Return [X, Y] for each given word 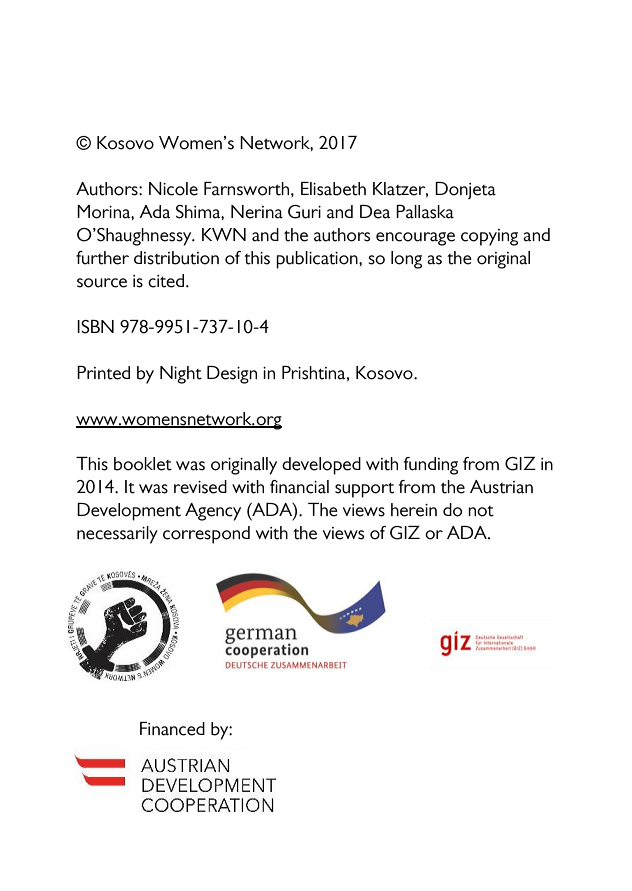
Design [232, 375]
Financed [172, 729]
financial [299, 487]
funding [431, 466]
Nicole [173, 189]
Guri [304, 212]
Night [181, 375]
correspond [206, 535]
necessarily [117, 535]
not [481, 511]
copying [489, 237]
